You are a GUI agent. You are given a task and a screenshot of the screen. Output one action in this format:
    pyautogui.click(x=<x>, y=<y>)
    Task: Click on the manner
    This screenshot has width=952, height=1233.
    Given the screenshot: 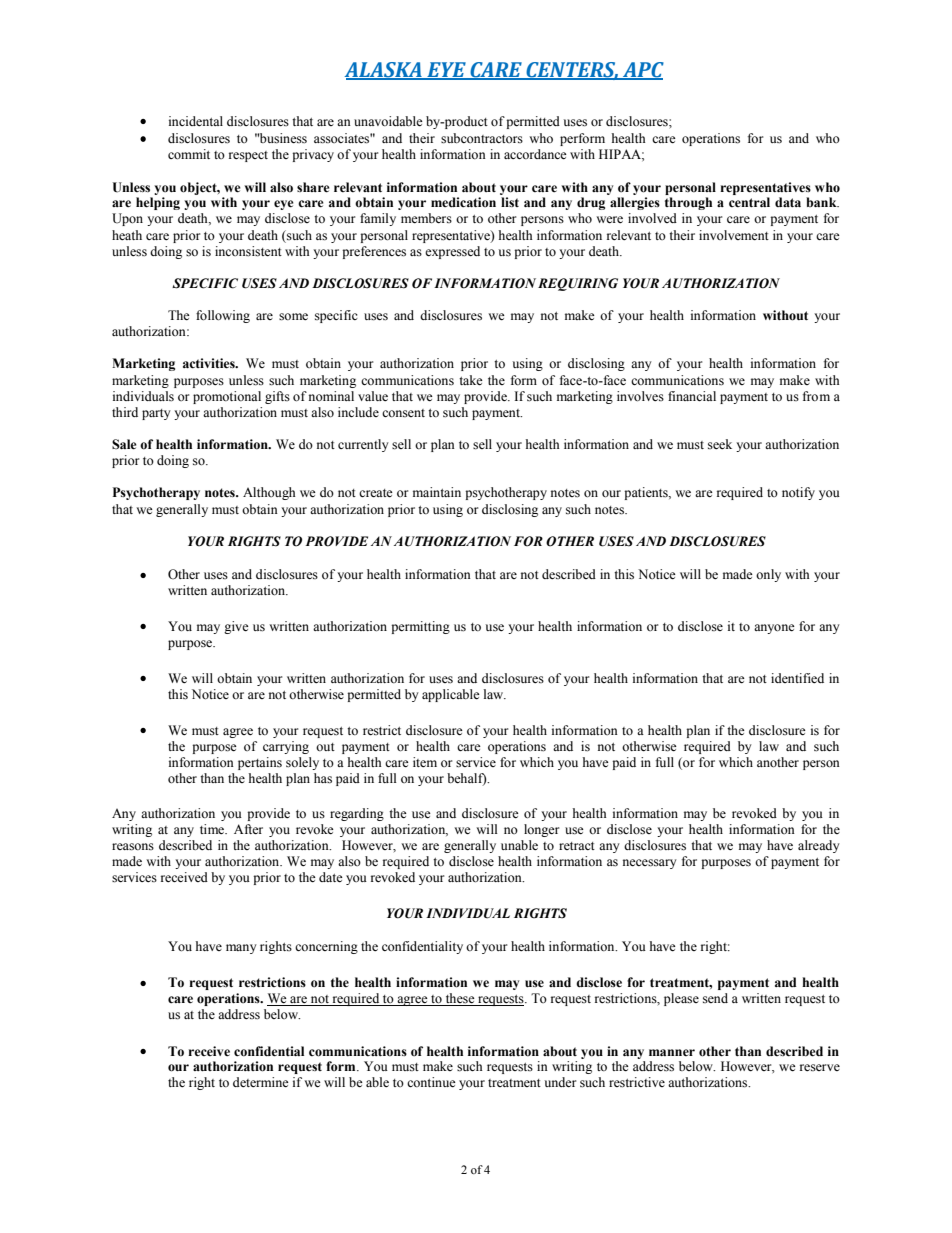 What is the action you would take?
    pyautogui.click(x=672, y=1052)
